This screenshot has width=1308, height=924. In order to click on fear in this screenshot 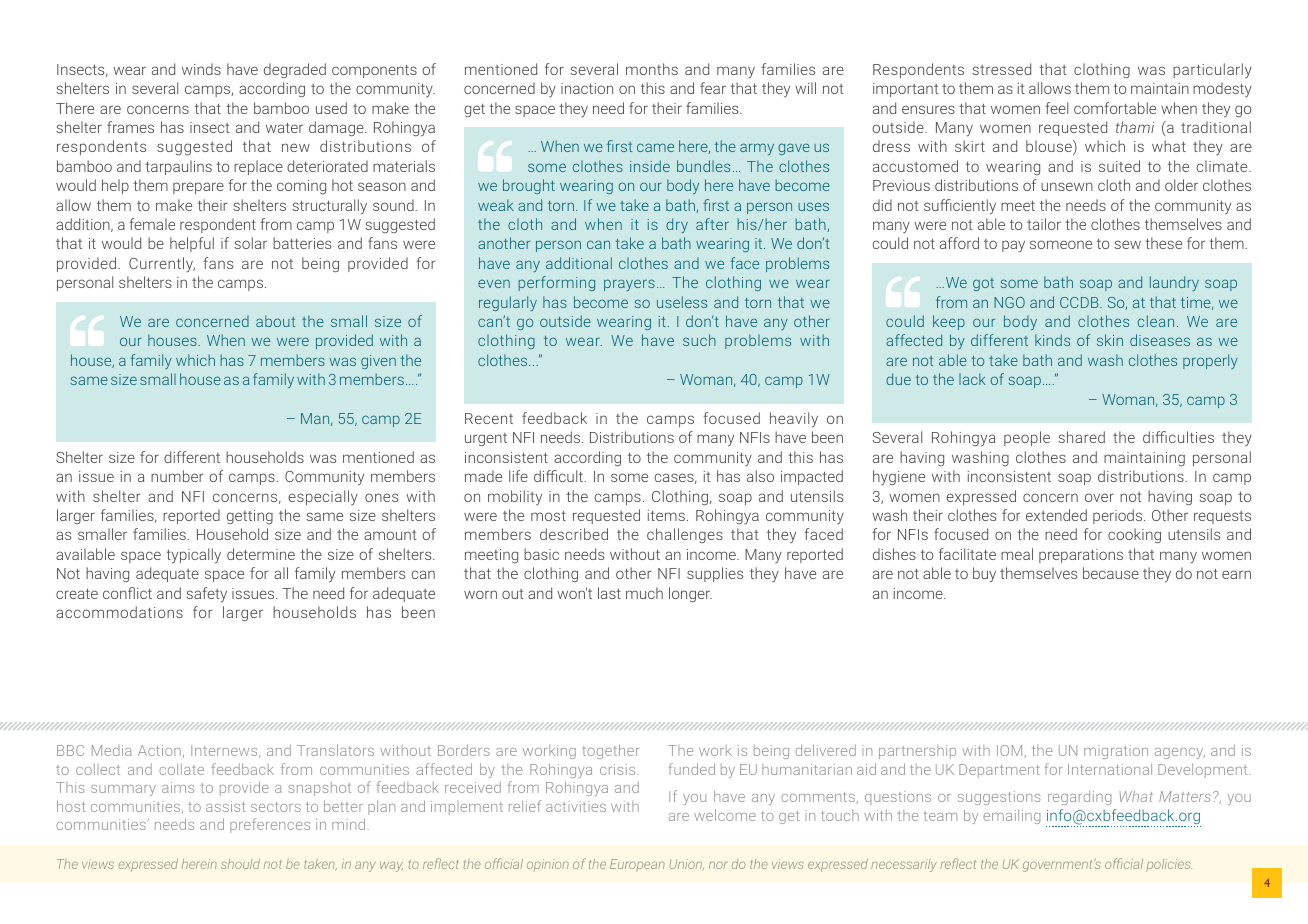, I will do `click(713, 88)`.
